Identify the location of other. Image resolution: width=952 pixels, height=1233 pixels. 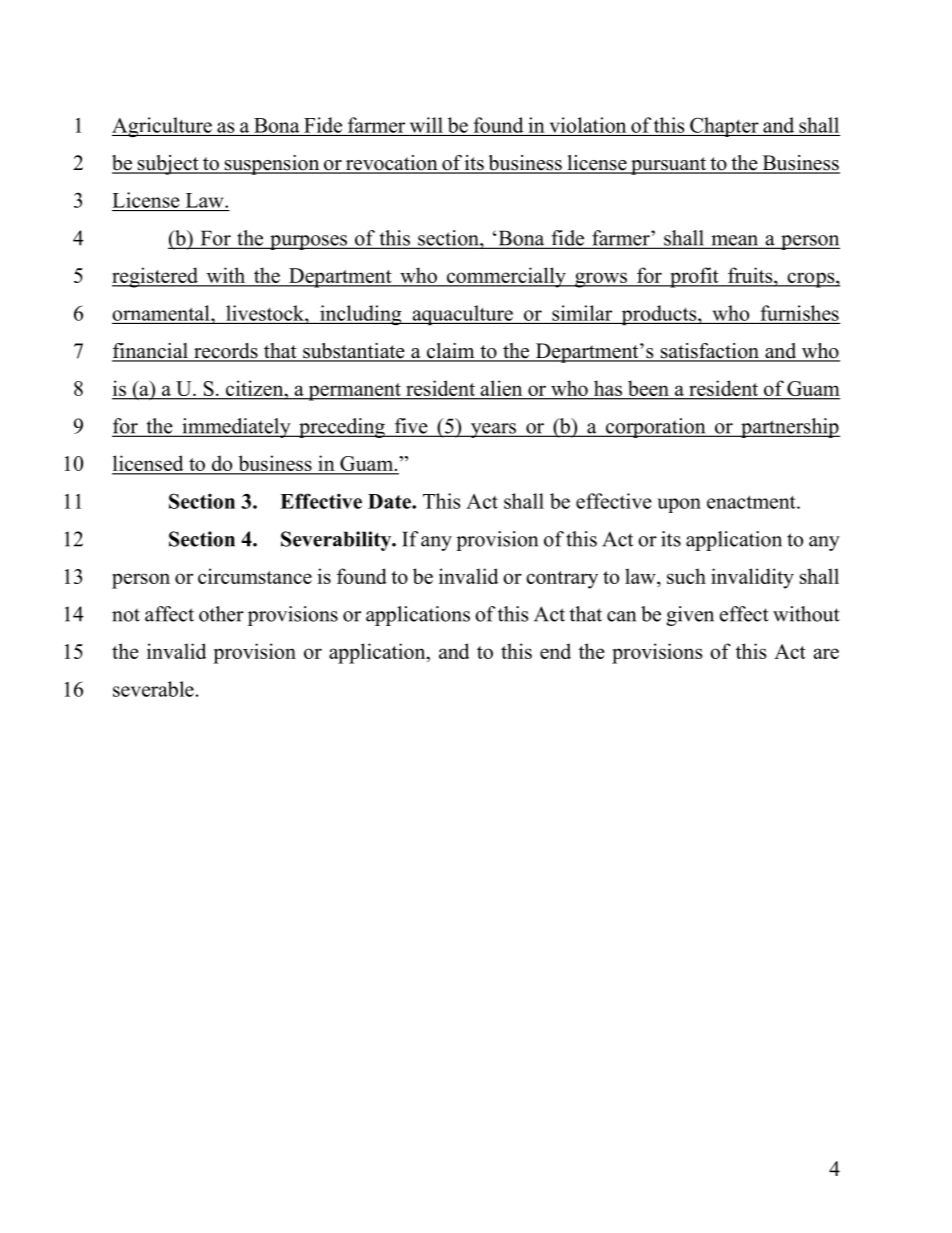
(221, 614).
